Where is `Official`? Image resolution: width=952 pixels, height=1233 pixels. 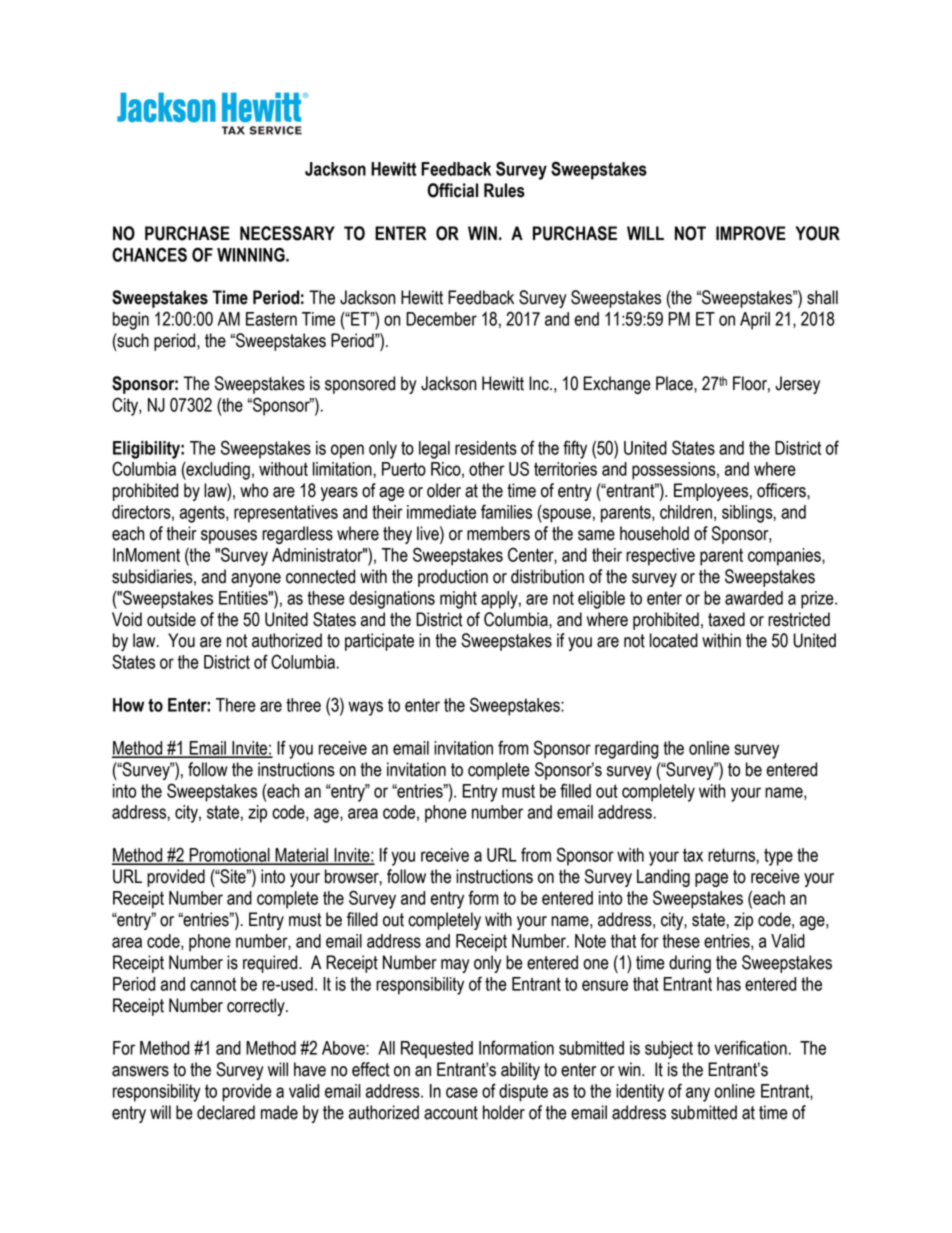 Official is located at coordinates (452, 190).
